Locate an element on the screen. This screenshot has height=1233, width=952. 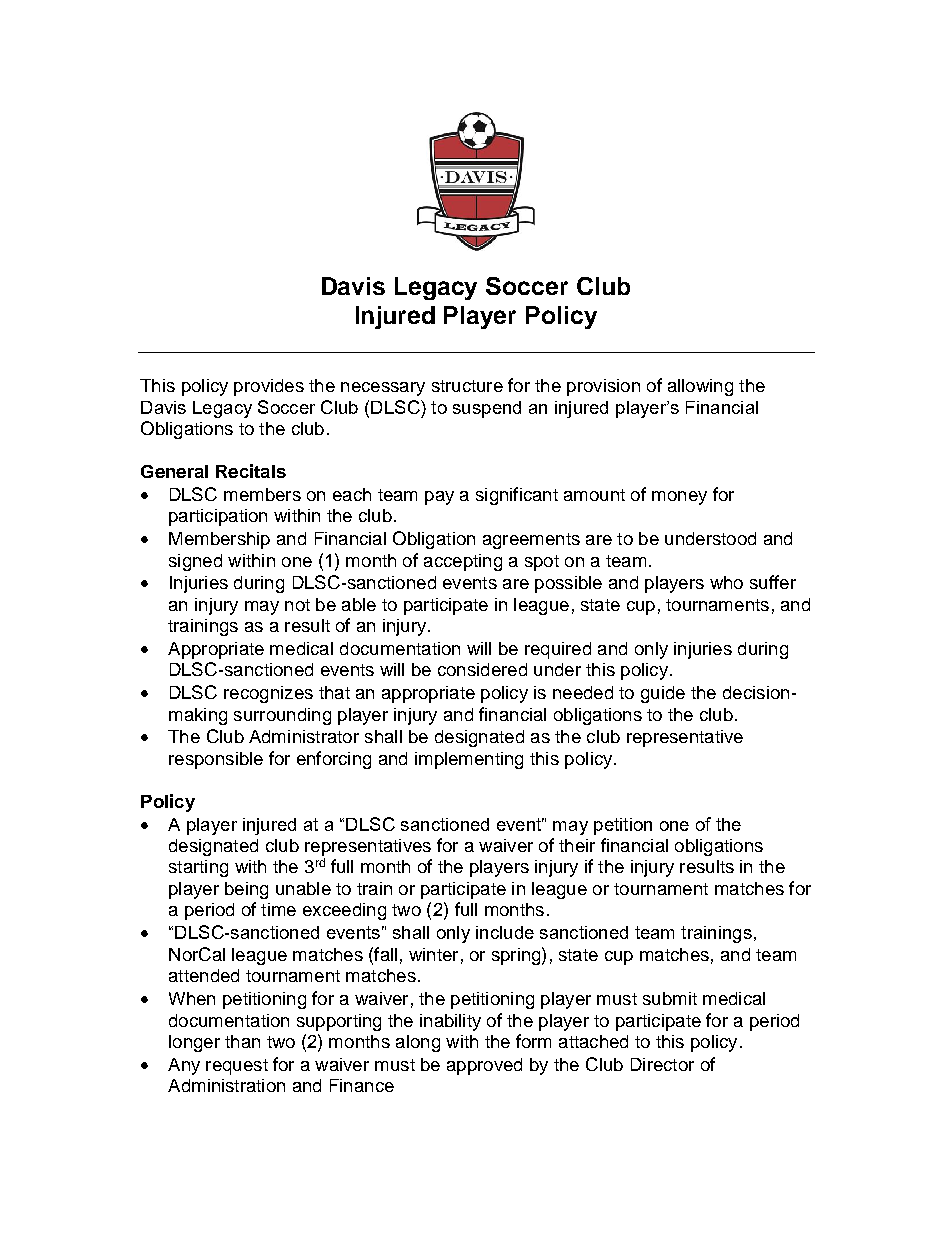
request is located at coordinates (237, 1067).
